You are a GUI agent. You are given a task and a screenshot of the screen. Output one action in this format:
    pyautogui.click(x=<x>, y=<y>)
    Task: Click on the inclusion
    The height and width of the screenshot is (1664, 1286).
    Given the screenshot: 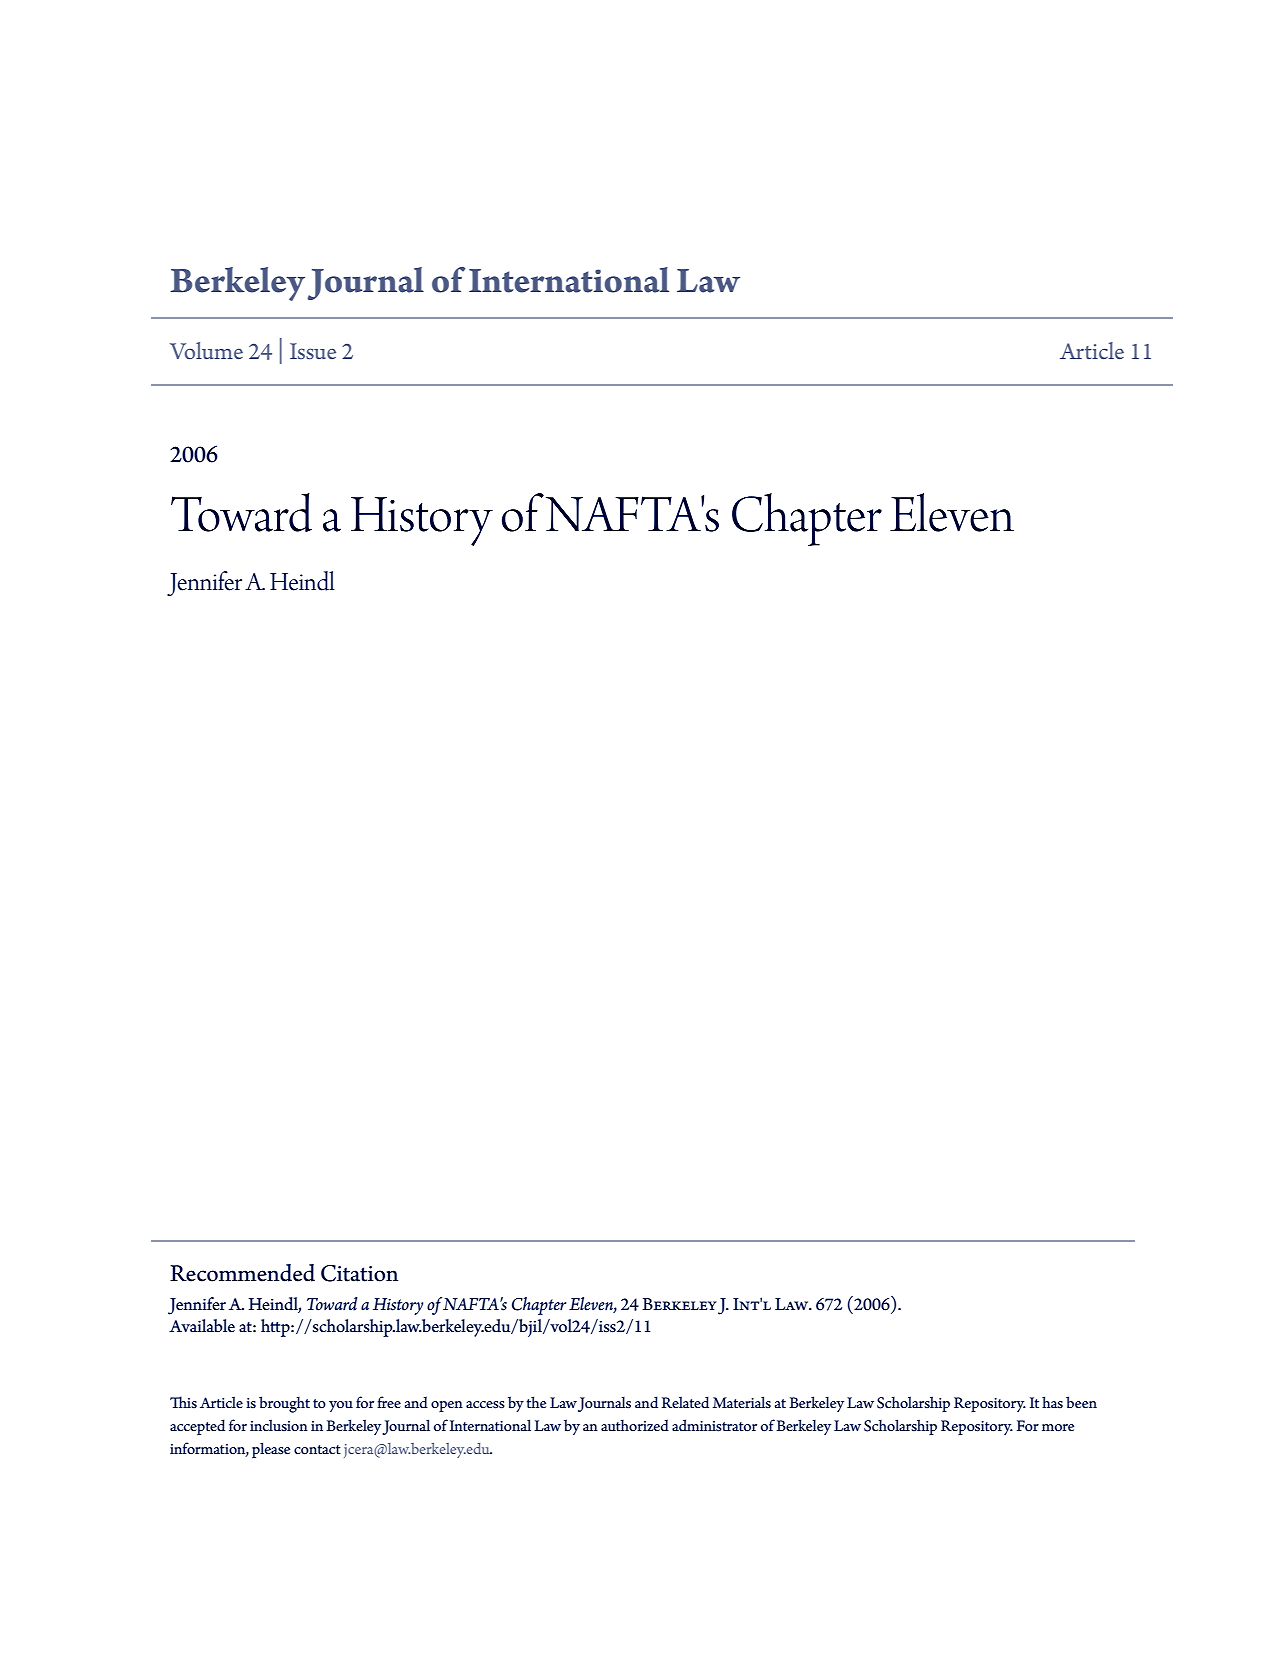 What is the action you would take?
    pyautogui.click(x=279, y=1425)
